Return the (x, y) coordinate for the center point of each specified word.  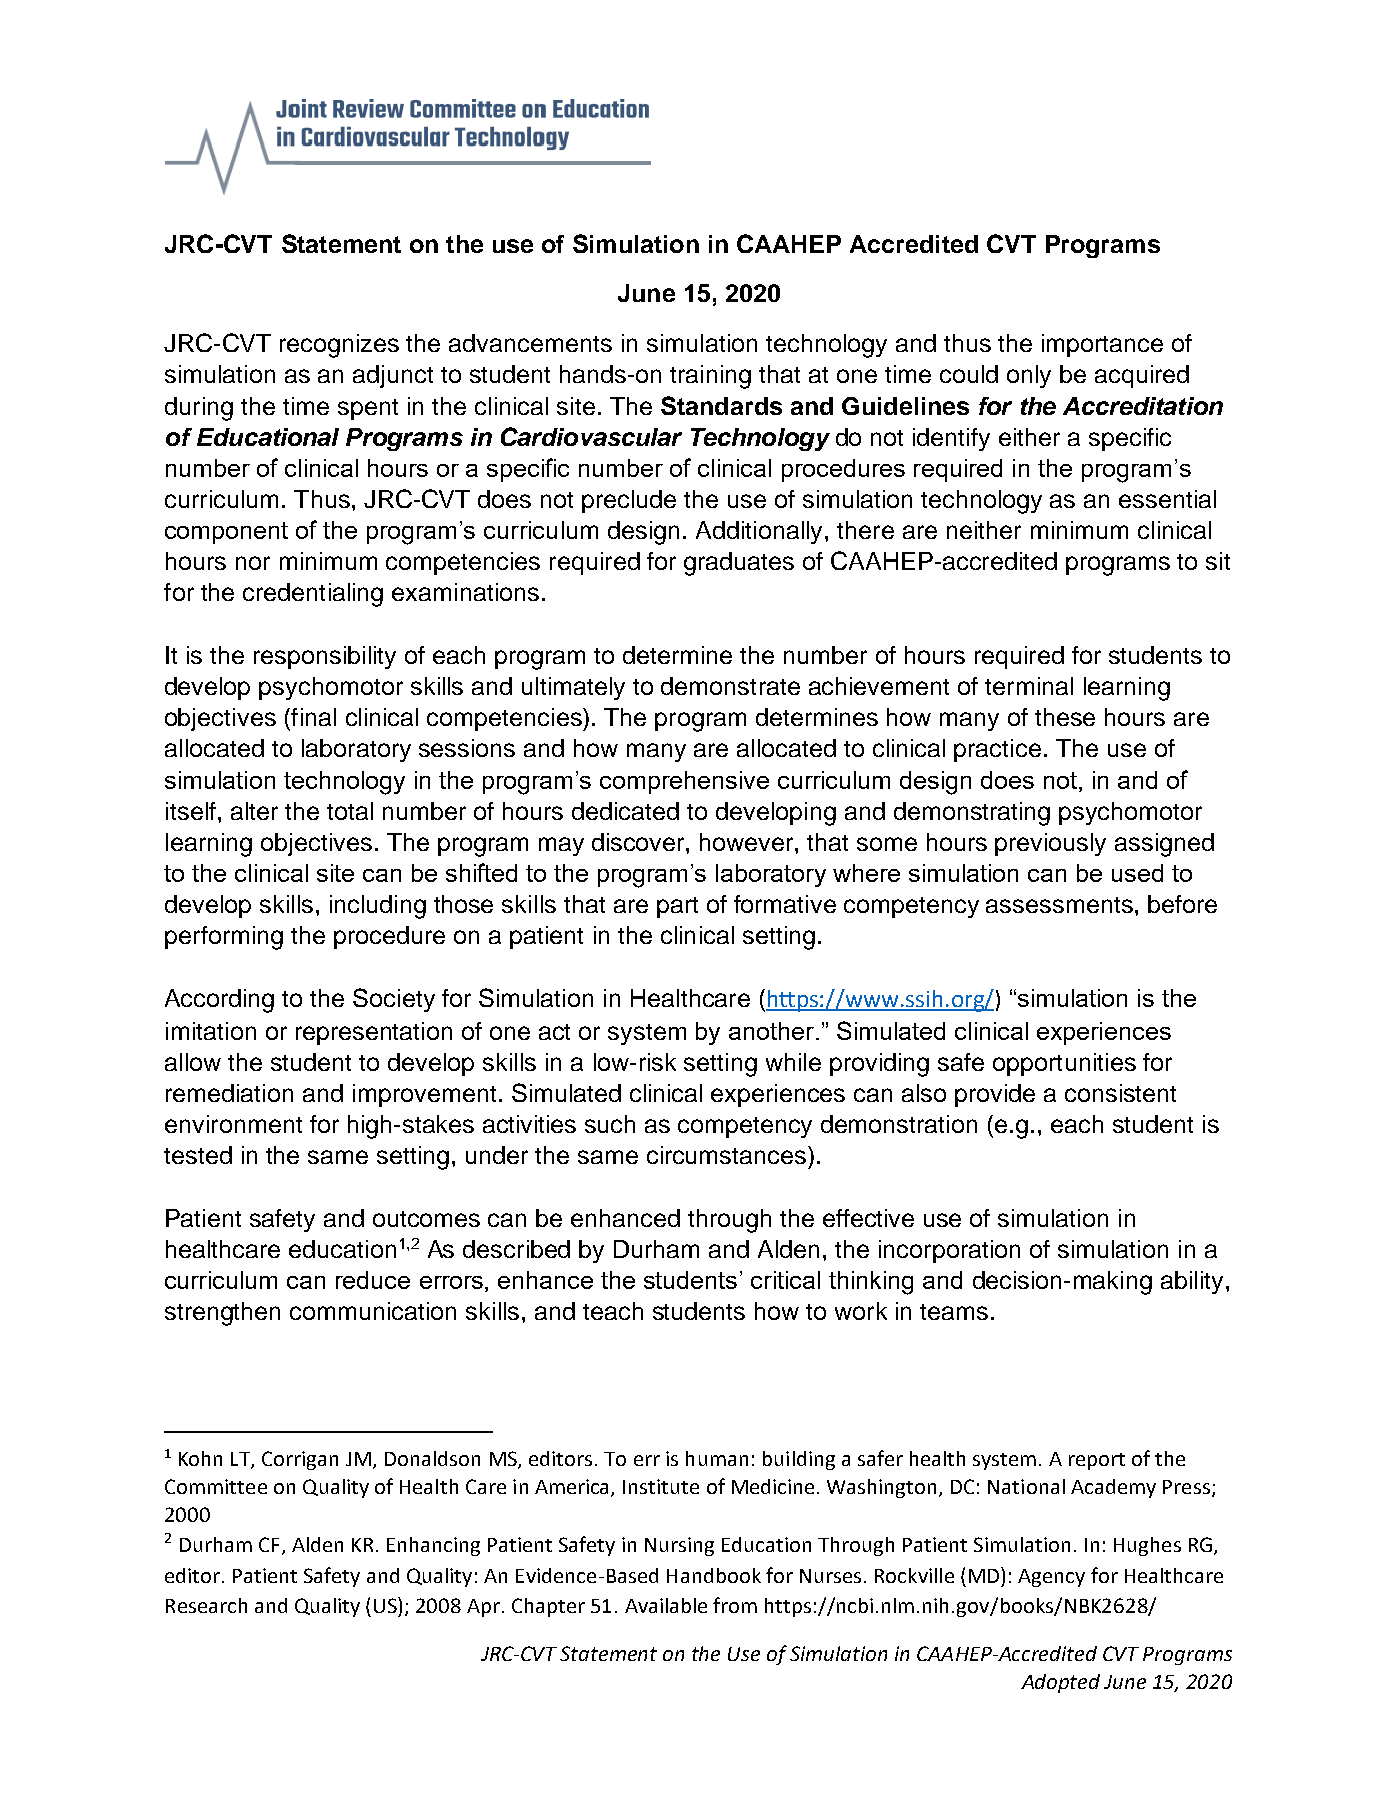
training (710, 377)
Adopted (1060, 1683)
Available (666, 1605)
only (1029, 376)
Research (206, 1605)
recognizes (339, 346)
